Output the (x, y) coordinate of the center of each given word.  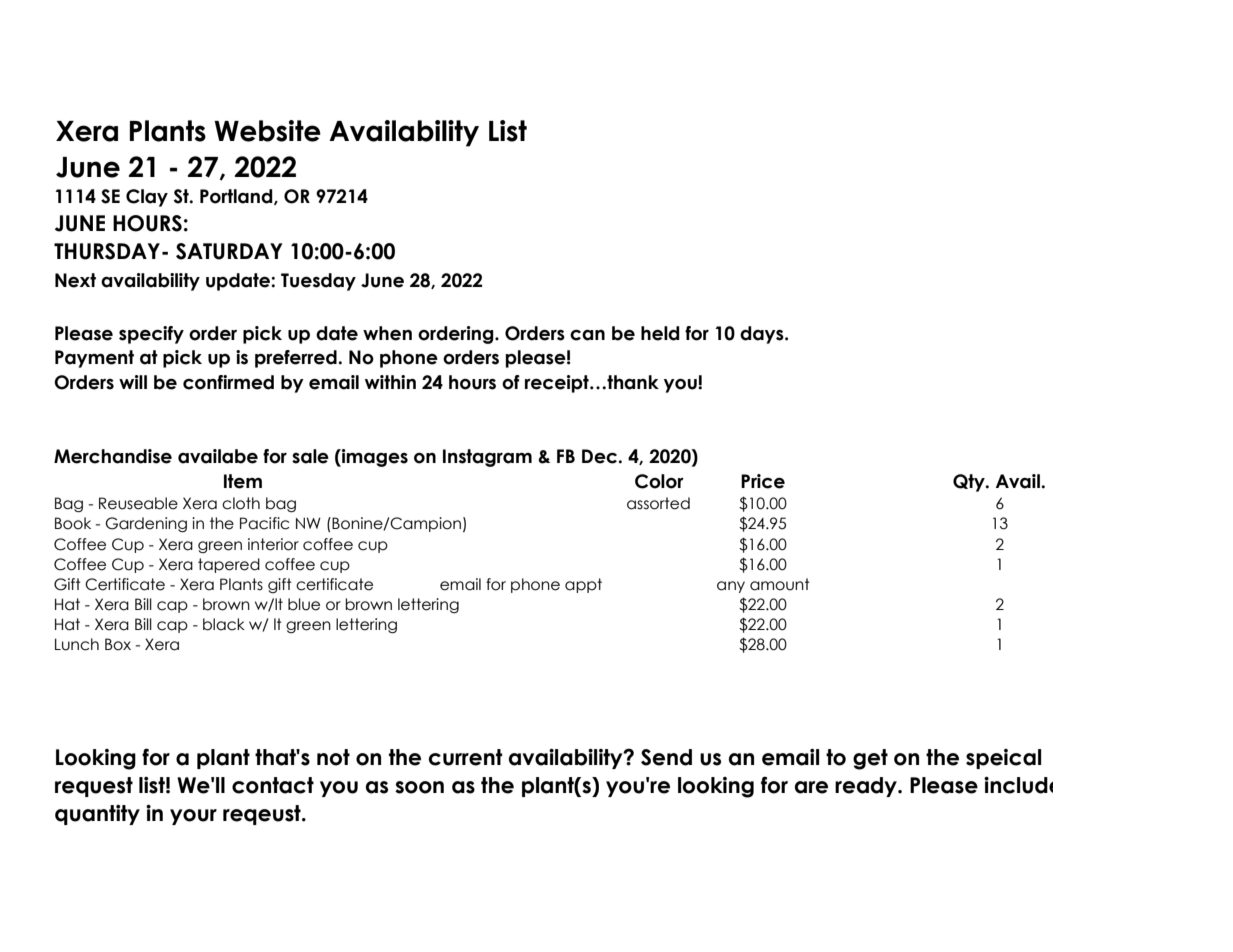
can (587, 335)
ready (867, 787)
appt (583, 585)
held (660, 333)
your (193, 817)
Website (267, 131)
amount (780, 584)
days (763, 335)
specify (151, 335)
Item (243, 481)
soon (419, 787)
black (224, 624)
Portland (237, 197)
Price (763, 481)
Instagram (487, 458)
